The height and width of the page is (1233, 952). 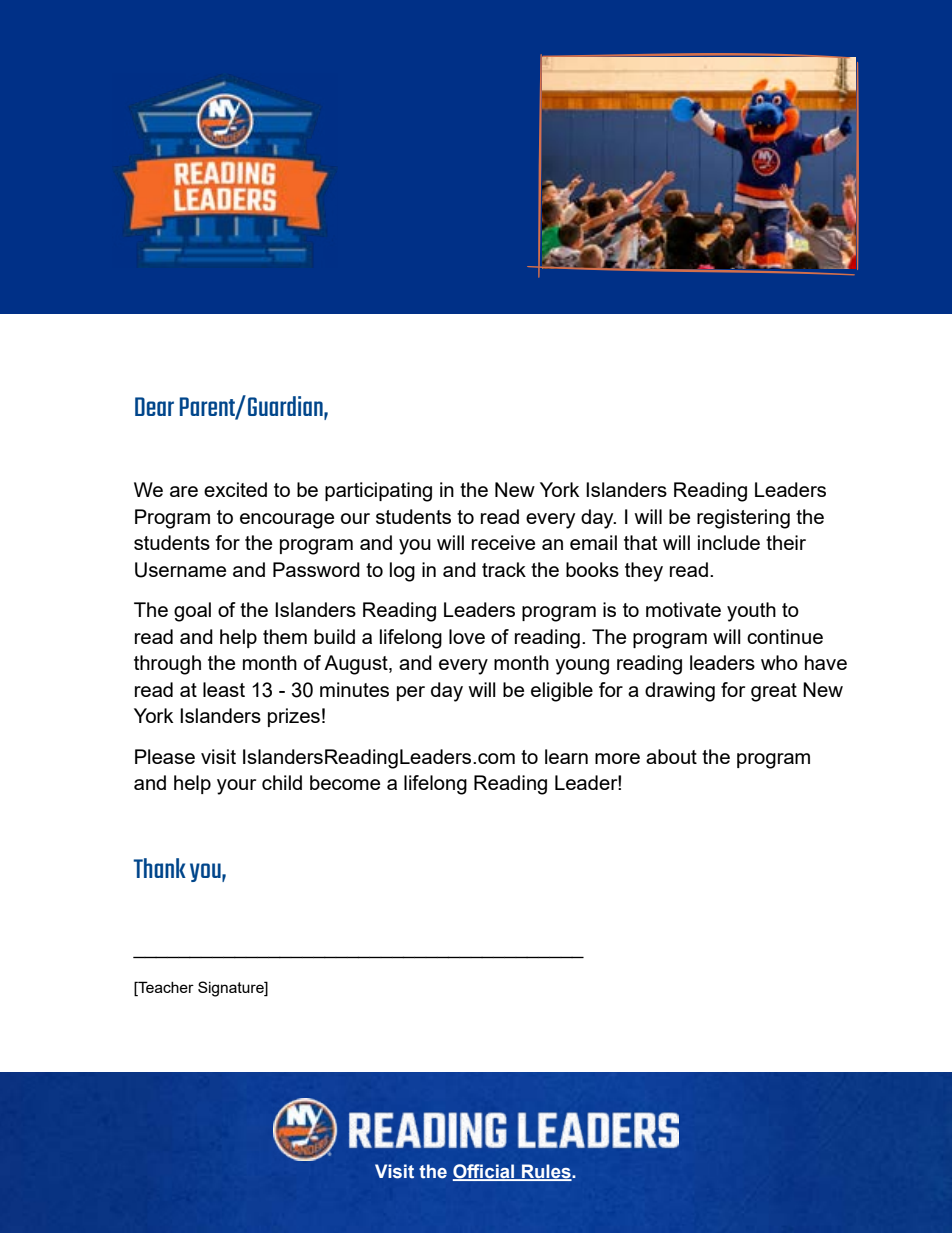 What do you see at coordinates (236, 787) in the page?
I see `your` at bounding box center [236, 787].
